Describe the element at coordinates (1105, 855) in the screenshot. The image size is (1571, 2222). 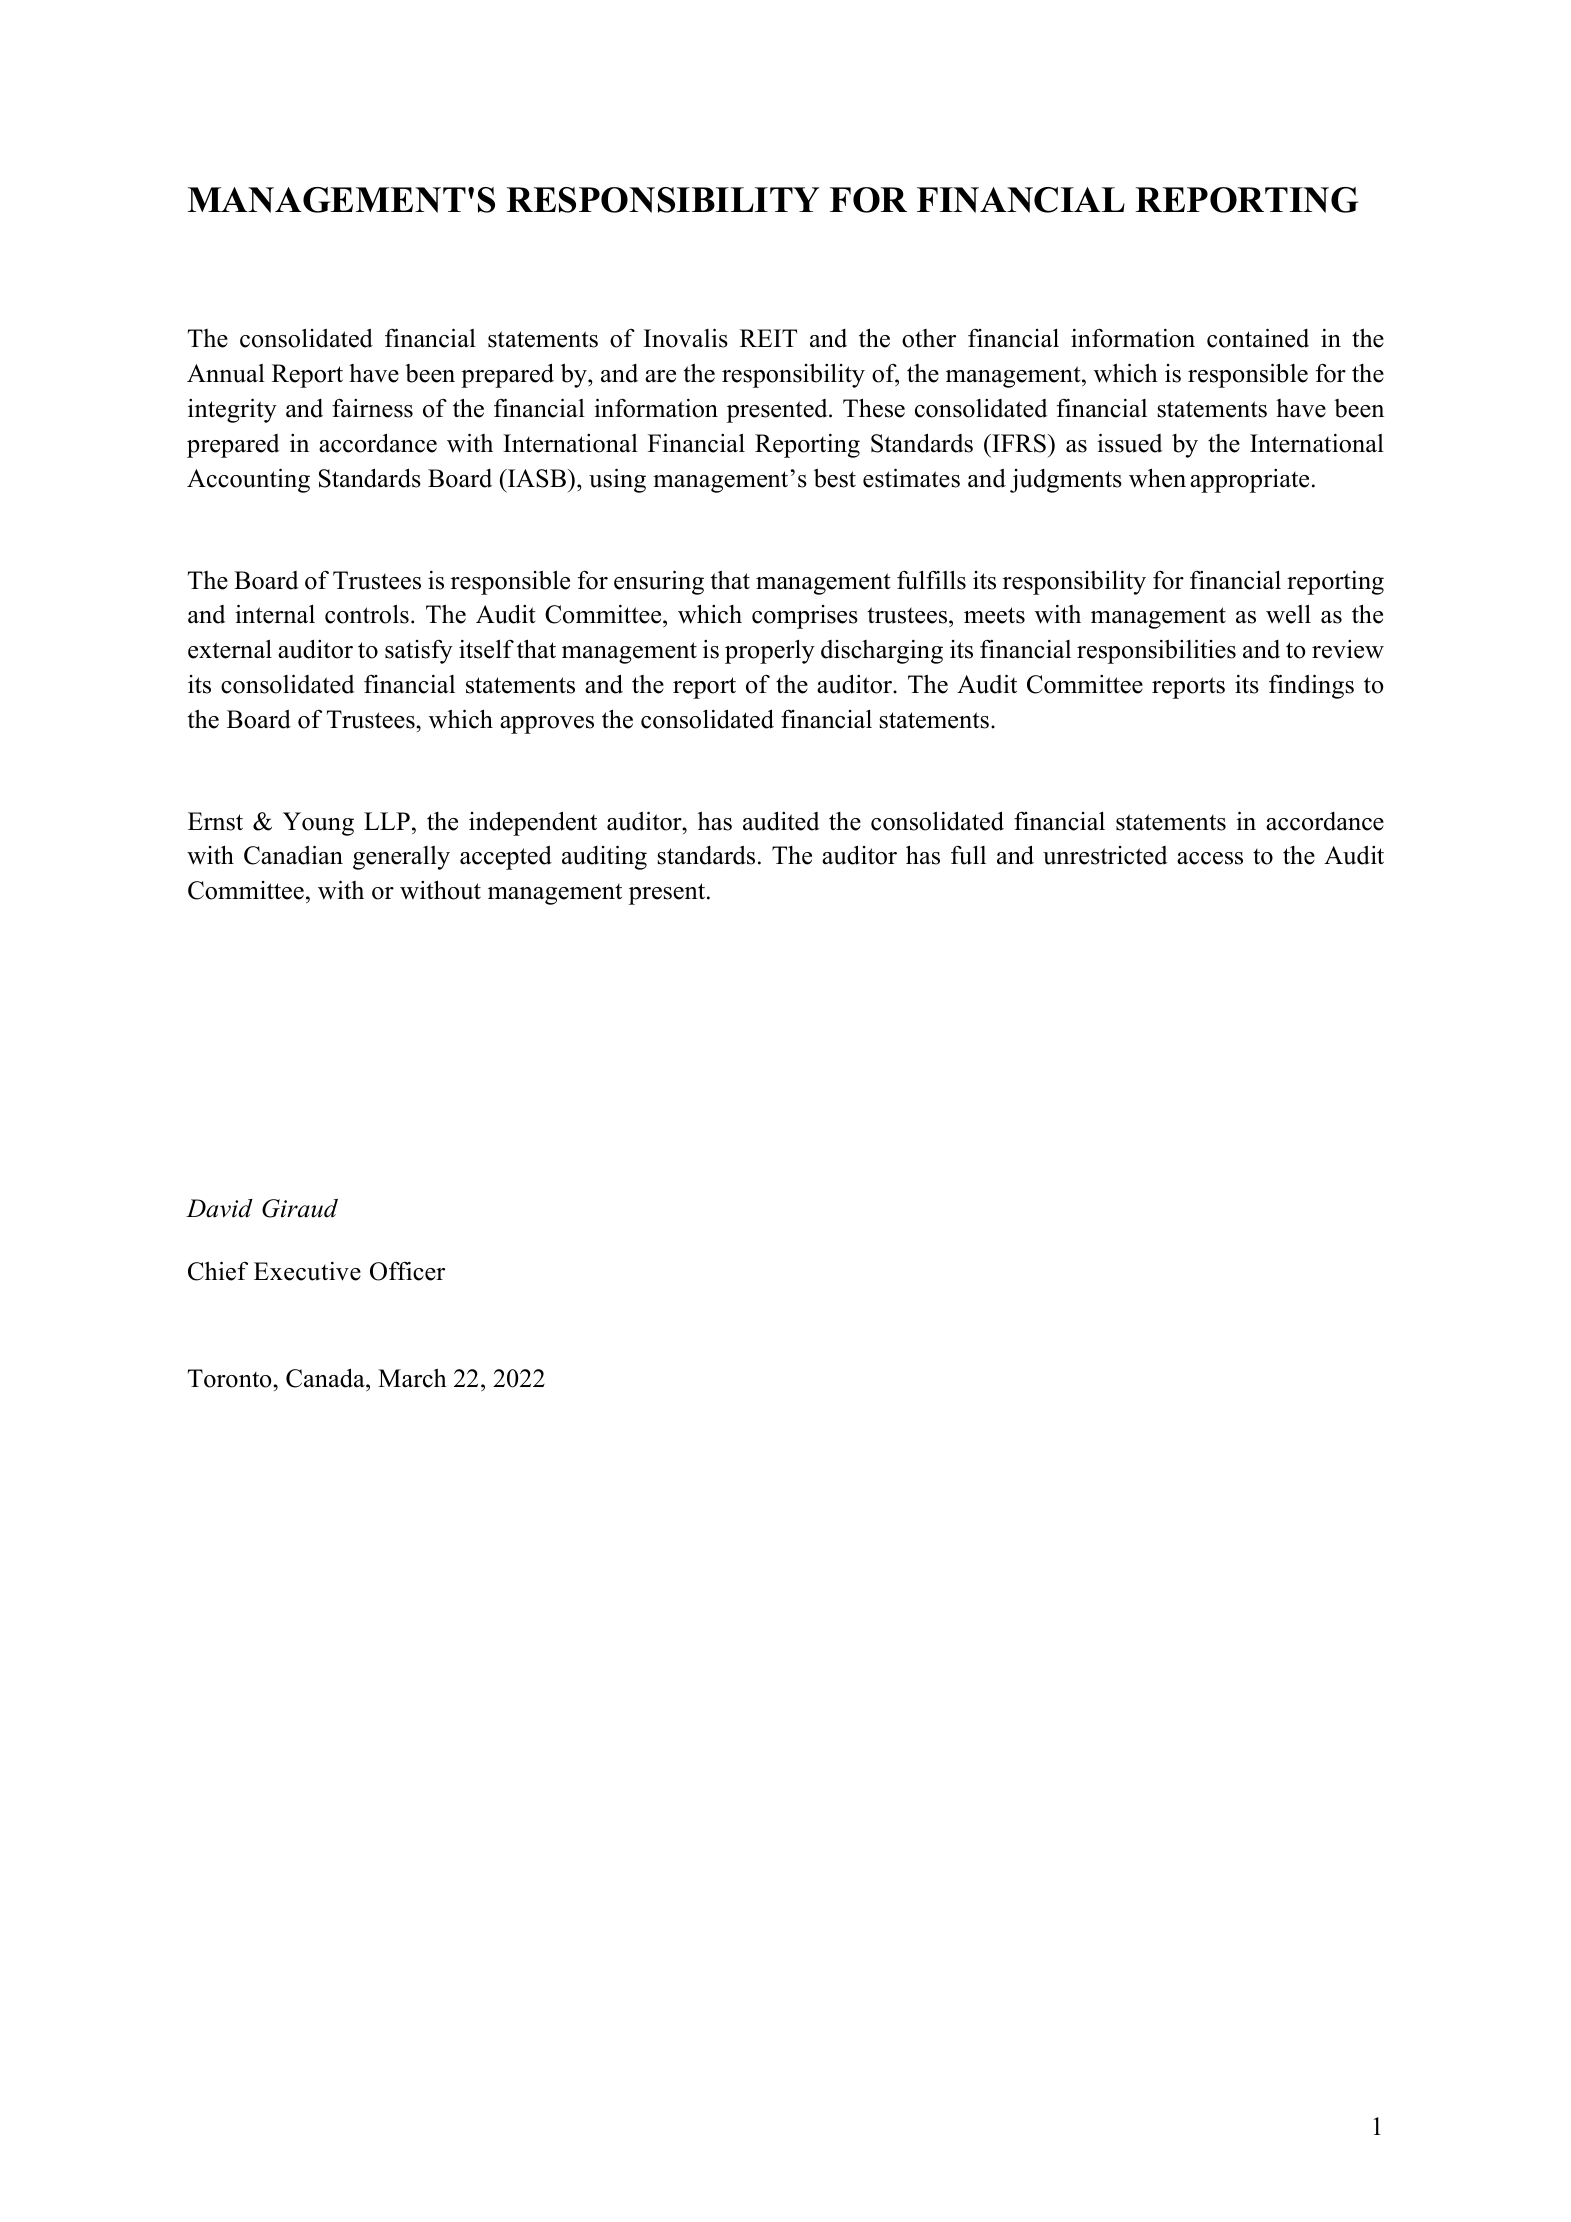
I see `unrestricted` at that location.
